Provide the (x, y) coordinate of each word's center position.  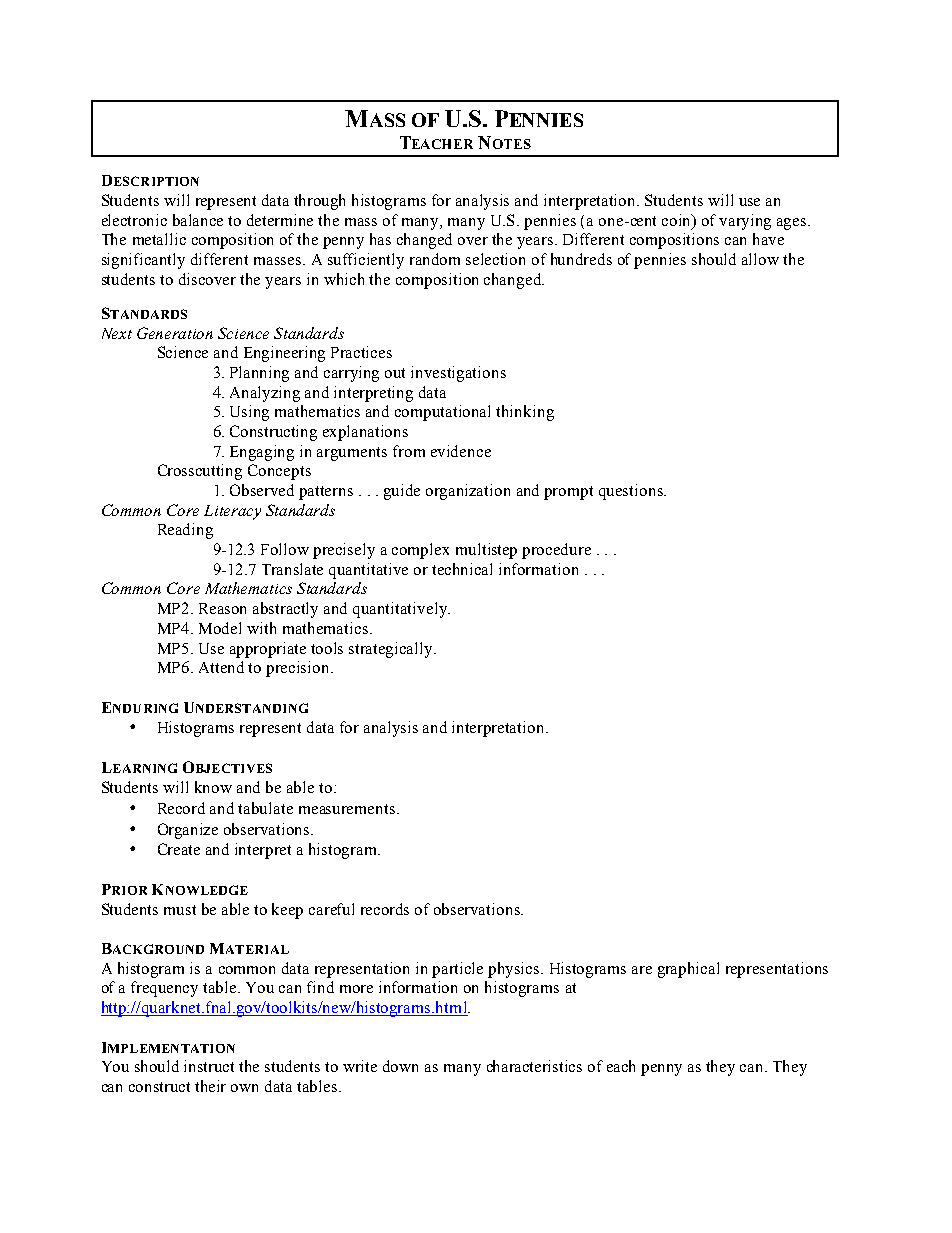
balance (198, 220)
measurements (348, 809)
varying (745, 222)
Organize (188, 831)
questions (632, 492)
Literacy (232, 512)
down (400, 1066)
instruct (209, 1066)
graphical (688, 970)
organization (468, 492)
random (435, 259)
